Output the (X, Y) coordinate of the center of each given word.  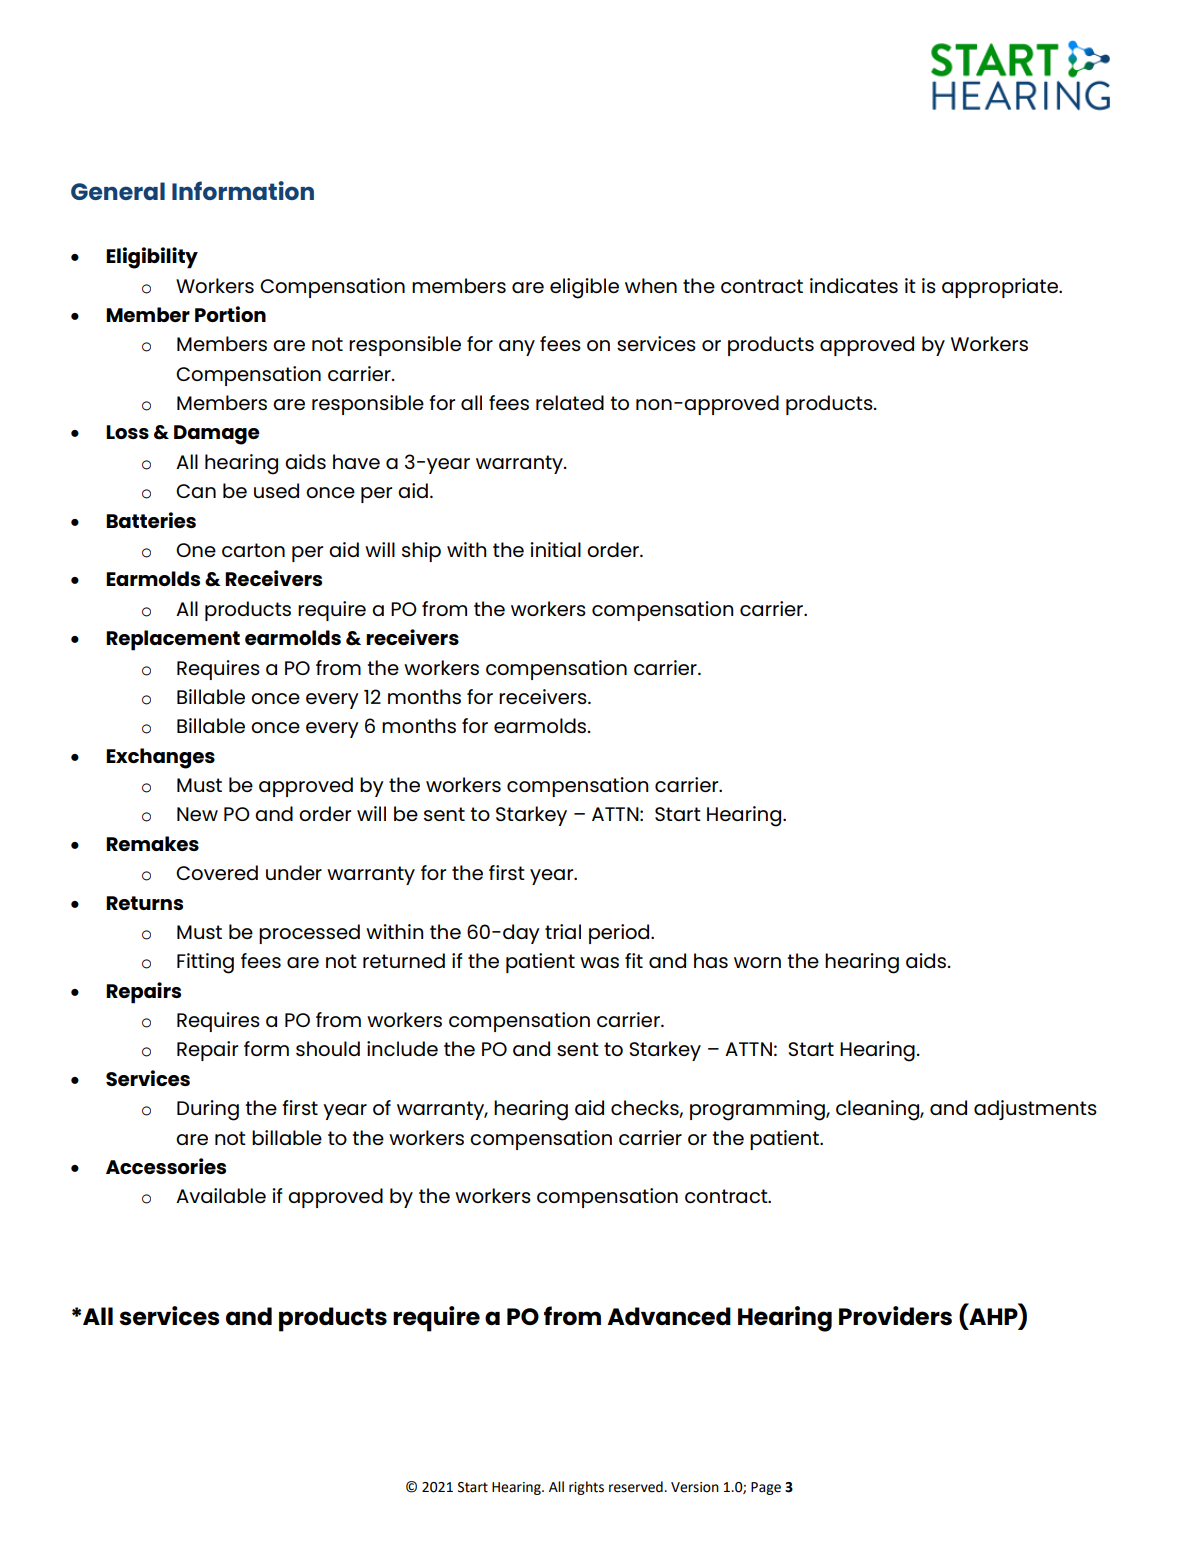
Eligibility (152, 258)
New (197, 814)
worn (757, 962)
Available (221, 1195)
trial (563, 931)
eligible (584, 288)
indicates (854, 285)
